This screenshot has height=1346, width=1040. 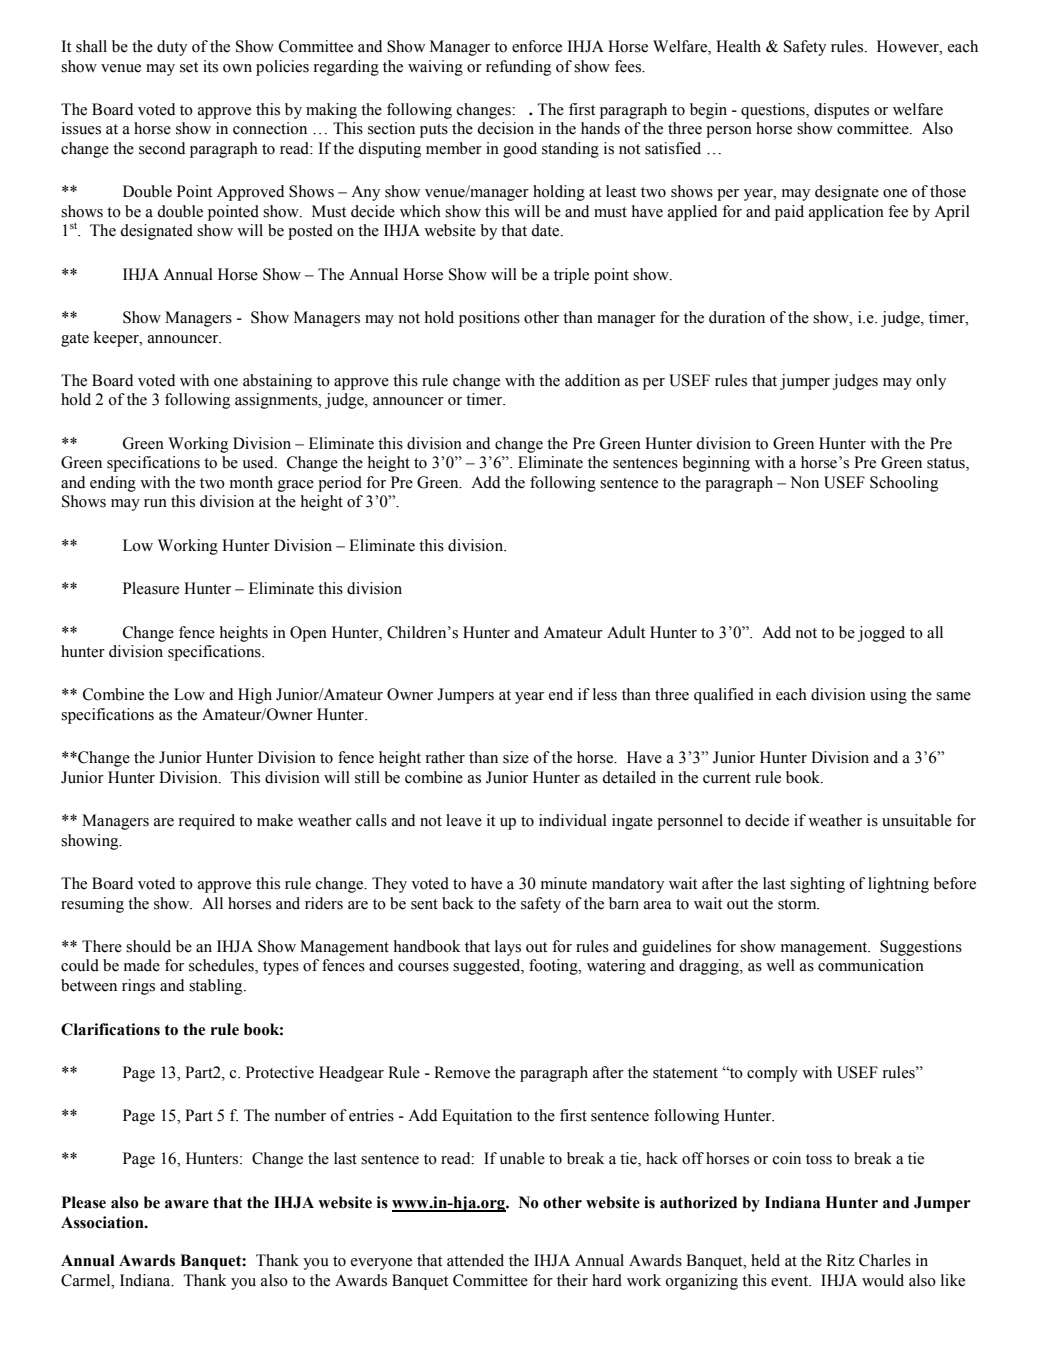 What do you see at coordinates (917, 820) in the screenshot?
I see `unsuitable` at bounding box center [917, 820].
